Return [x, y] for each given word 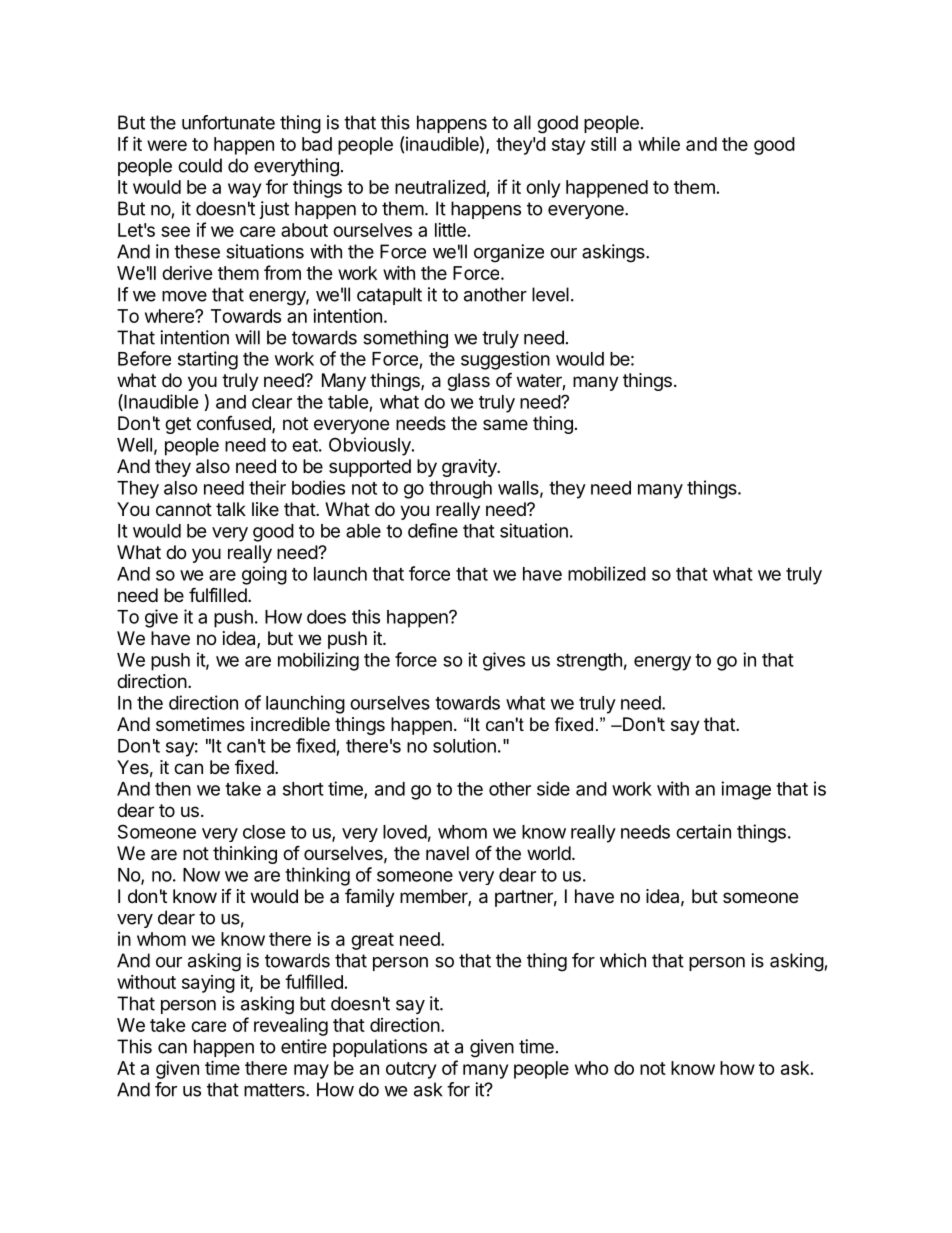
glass [468, 382]
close [264, 832]
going [264, 575]
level [550, 294]
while [659, 143]
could [200, 165]
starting [208, 360]
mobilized [607, 573]
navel [447, 853]
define [433, 530]
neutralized [440, 187]
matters [275, 1090]
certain [703, 831]
